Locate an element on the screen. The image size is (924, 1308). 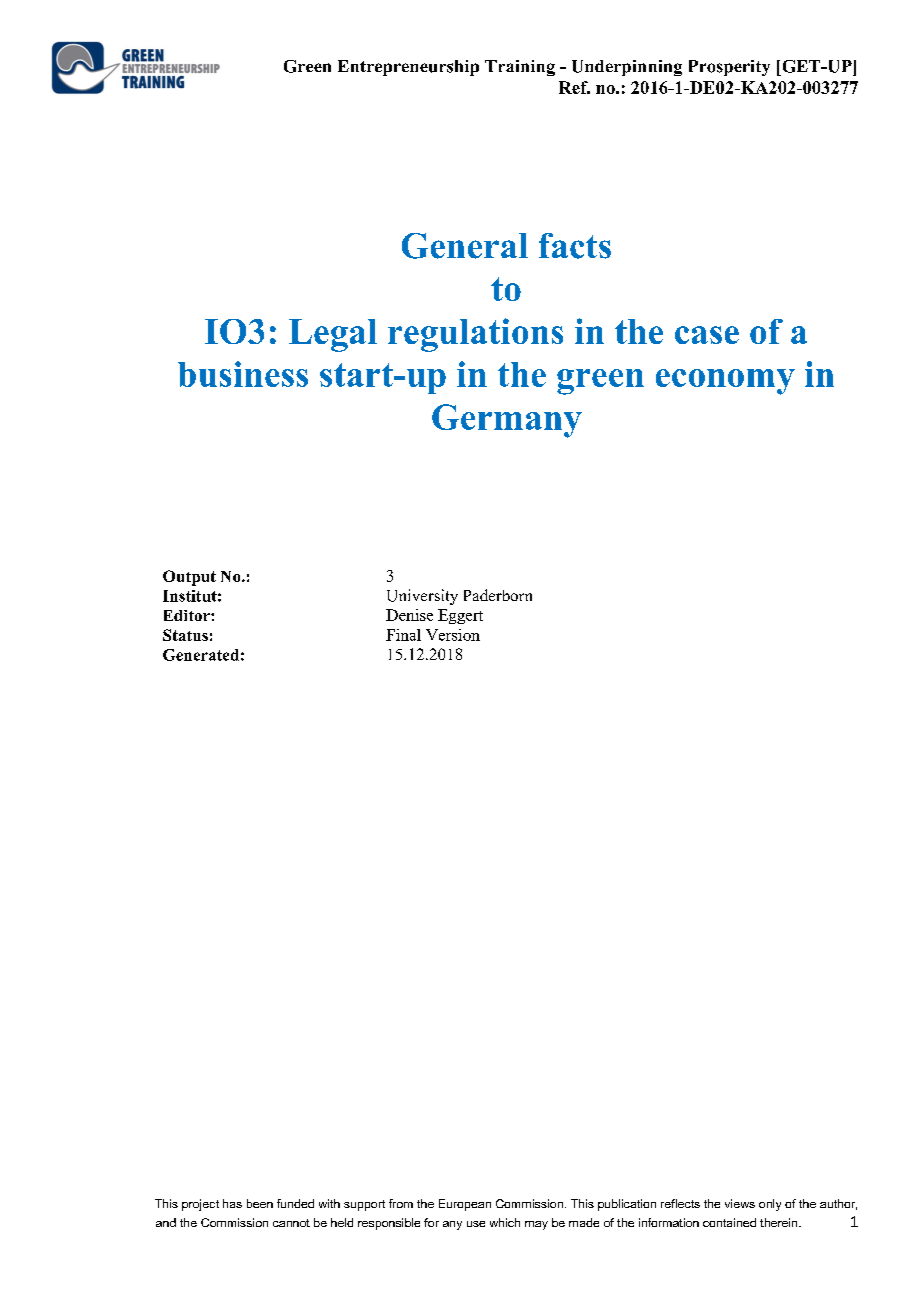
been is located at coordinates (260, 1203).
